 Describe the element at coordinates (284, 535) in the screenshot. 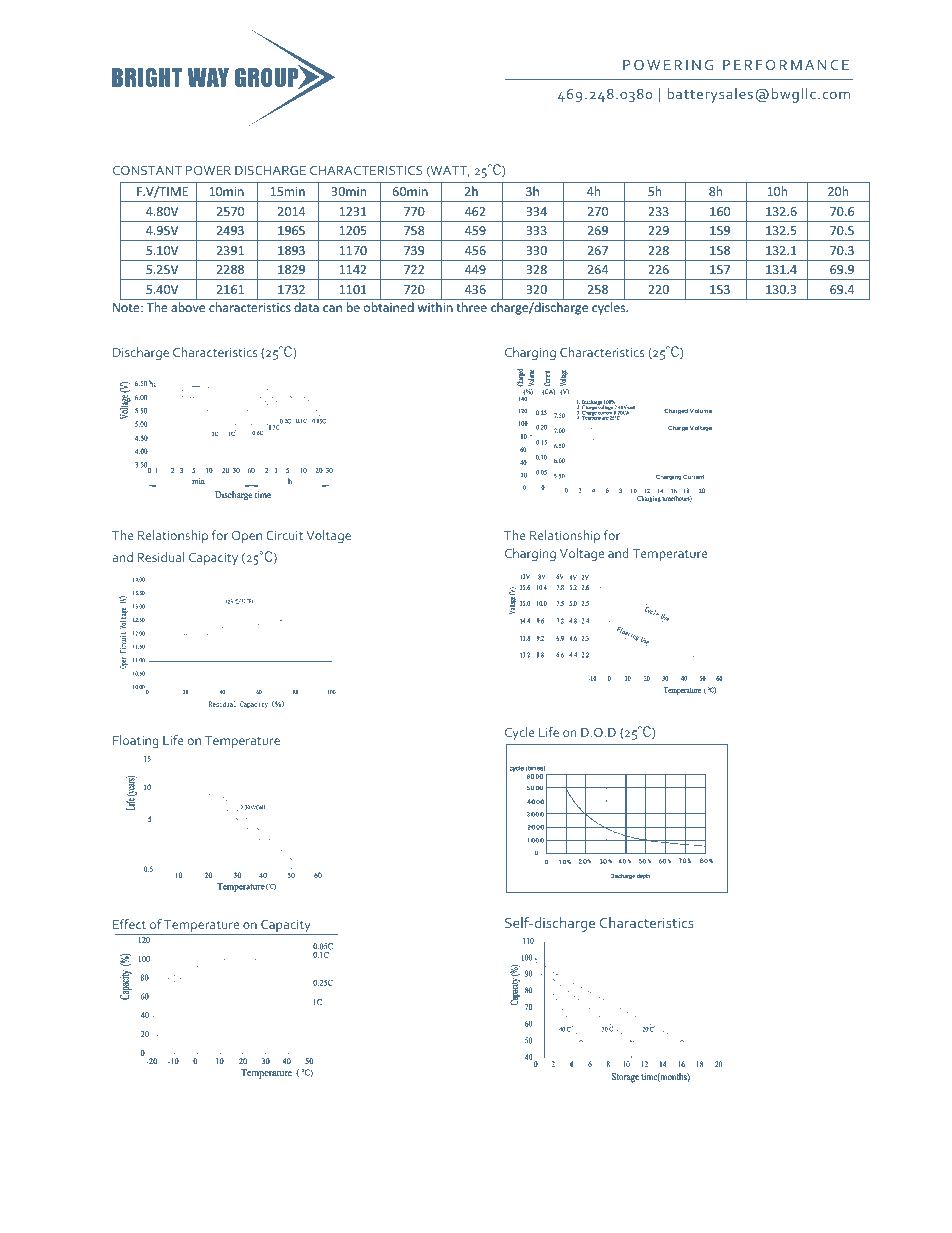

I see `Circuit` at that location.
